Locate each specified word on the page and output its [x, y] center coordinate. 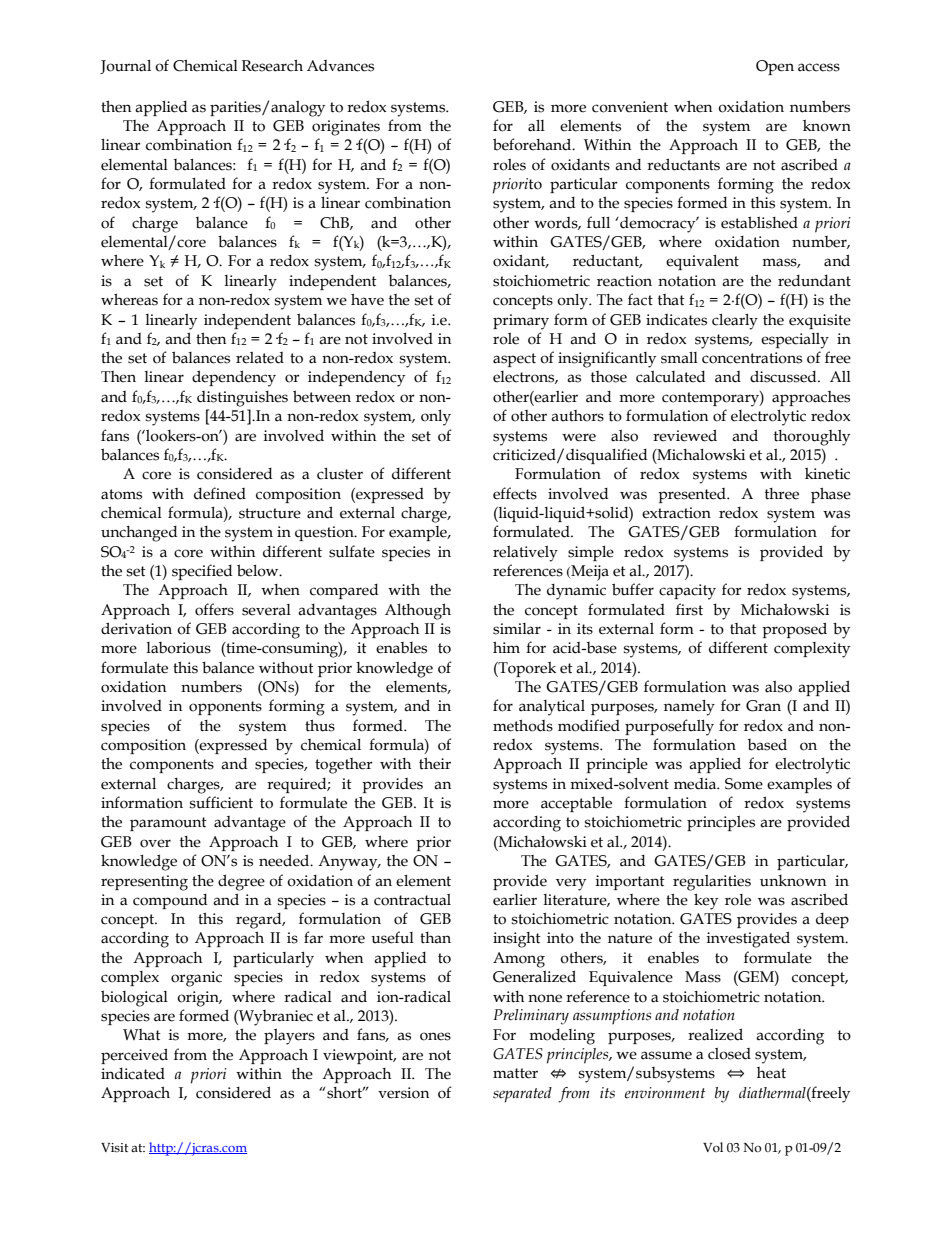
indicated [133, 1074]
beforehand [533, 144]
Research [272, 66]
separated [522, 1095]
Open [775, 67]
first [689, 609]
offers [214, 609]
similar [517, 629]
